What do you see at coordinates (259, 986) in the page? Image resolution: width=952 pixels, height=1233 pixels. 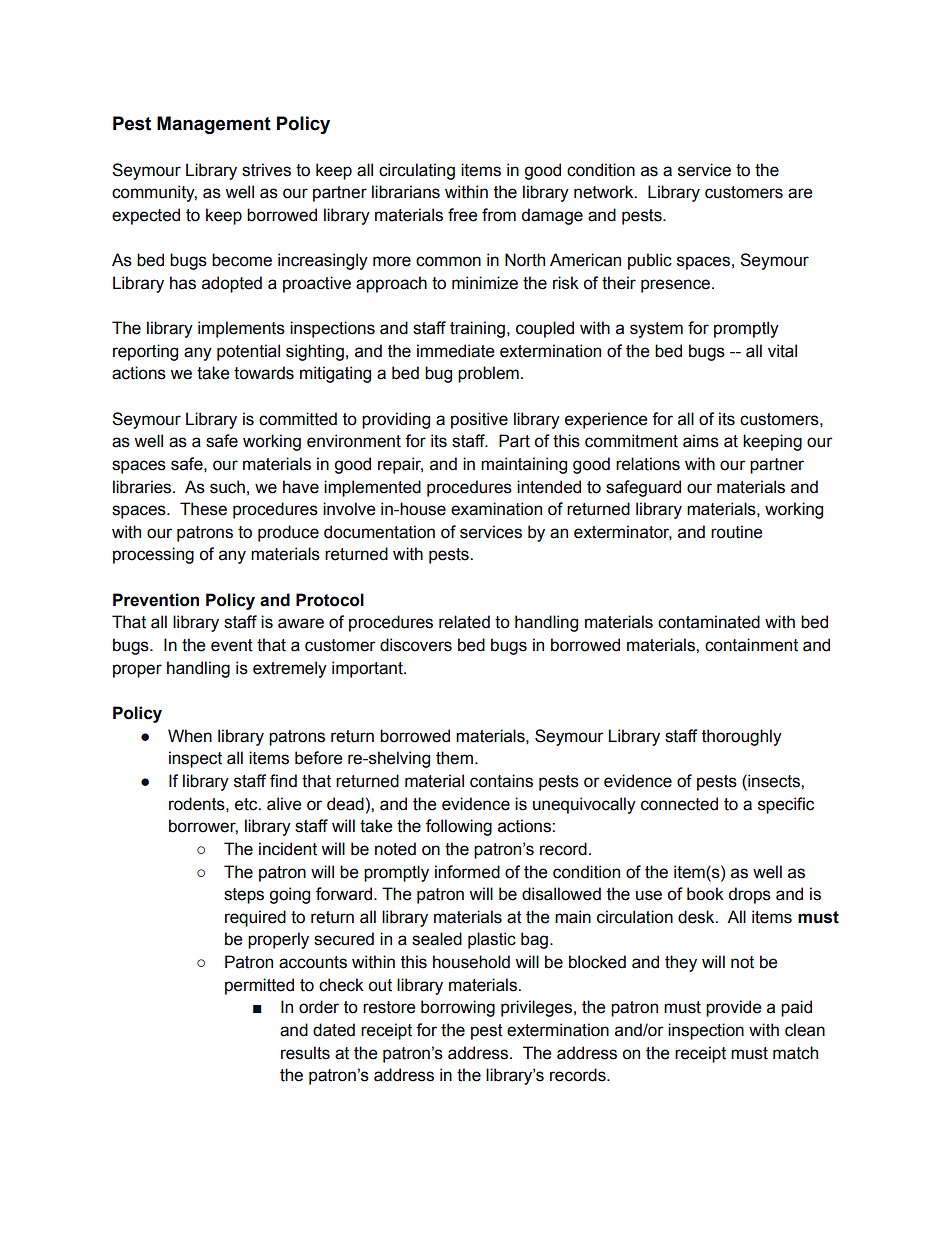 I see `permitted` at bounding box center [259, 986].
